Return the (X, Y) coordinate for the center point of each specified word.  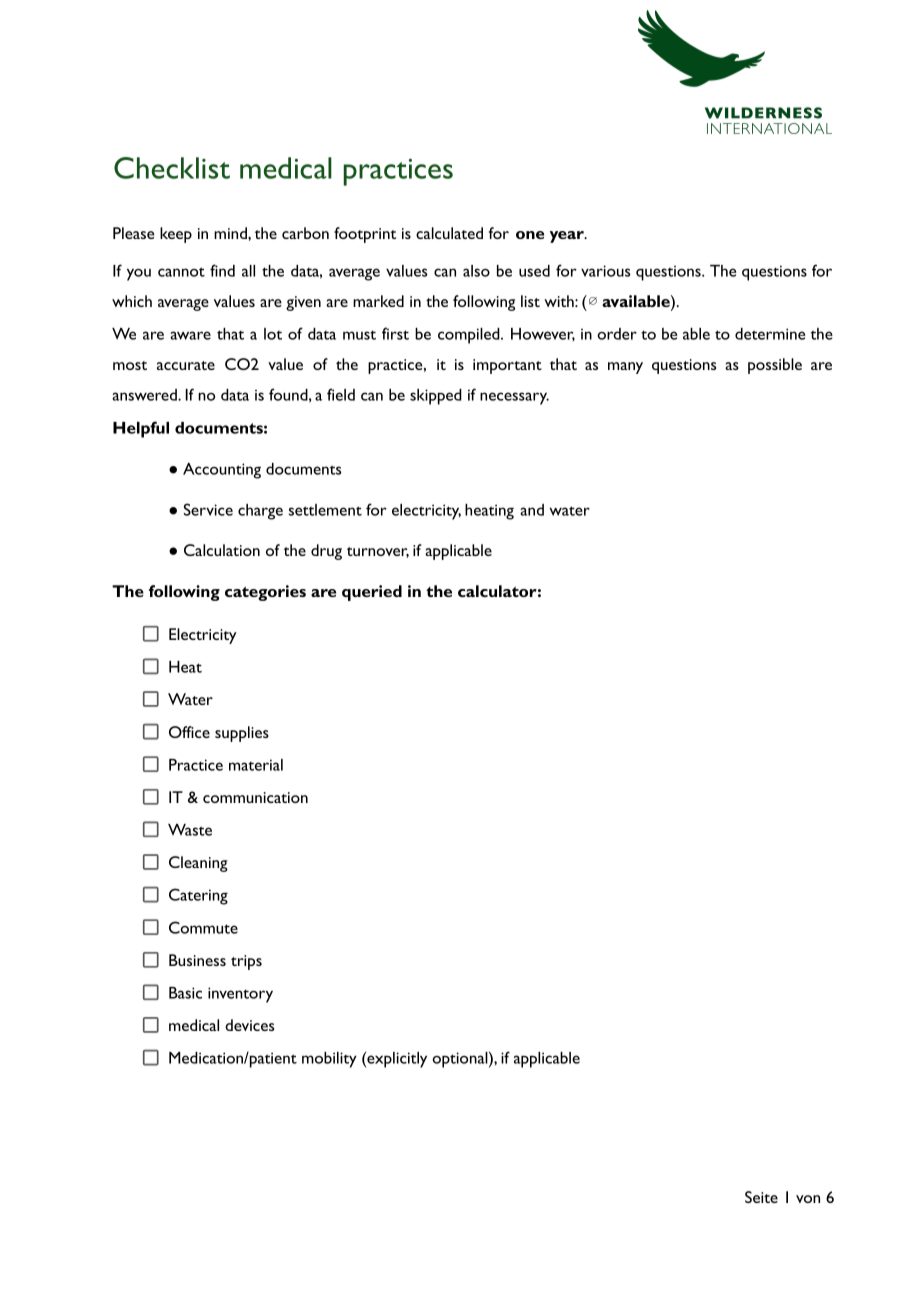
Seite (761, 1197)
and (532, 510)
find (222, 270)
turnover (378, 552)
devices (249, 1025)
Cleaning (198, 864)
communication (255, 797)
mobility (329, 1060)
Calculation (222, 550)
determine (770, 334)
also (476, 271)
